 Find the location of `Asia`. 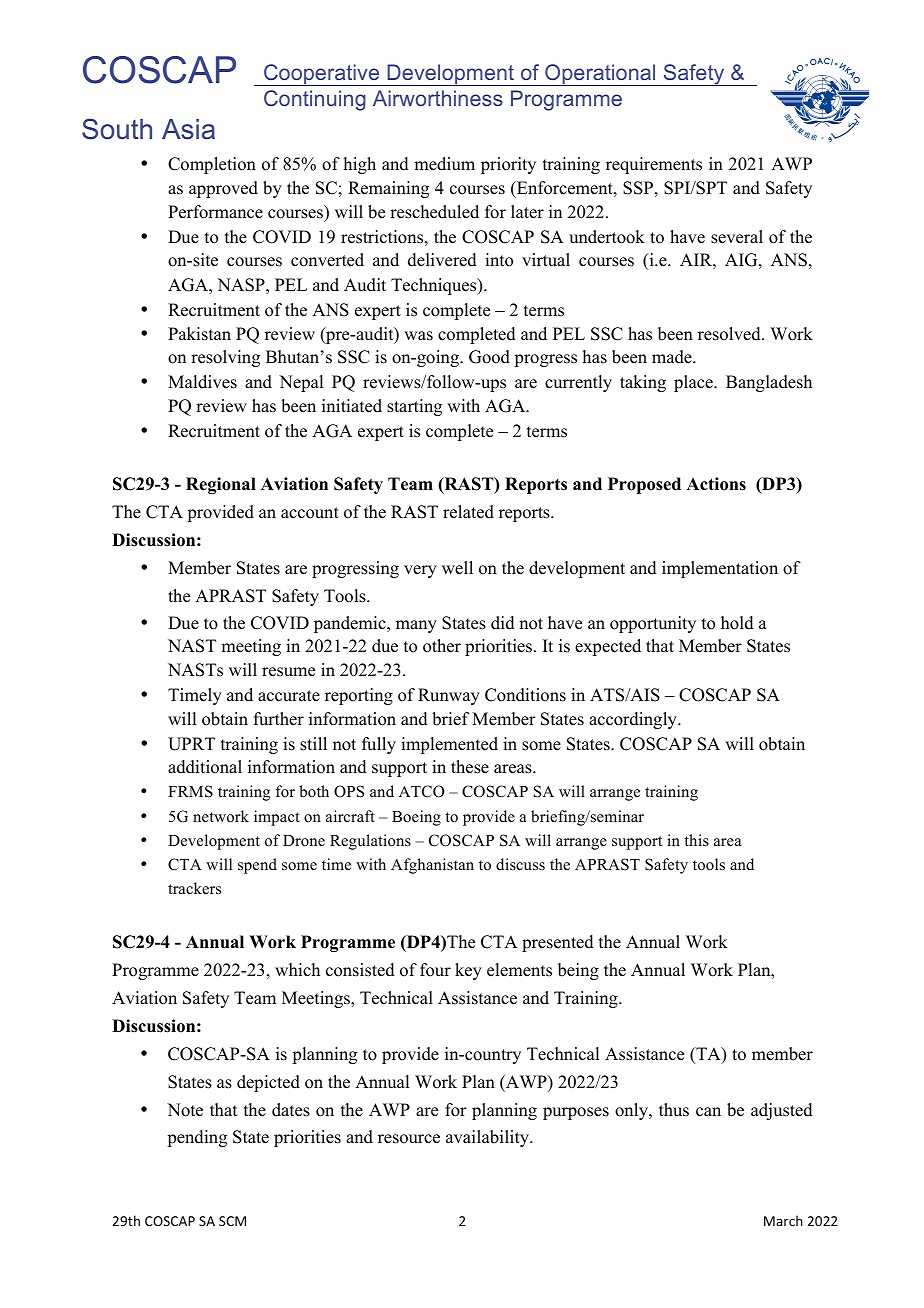

Asia is located at coordinates (188, 129).
